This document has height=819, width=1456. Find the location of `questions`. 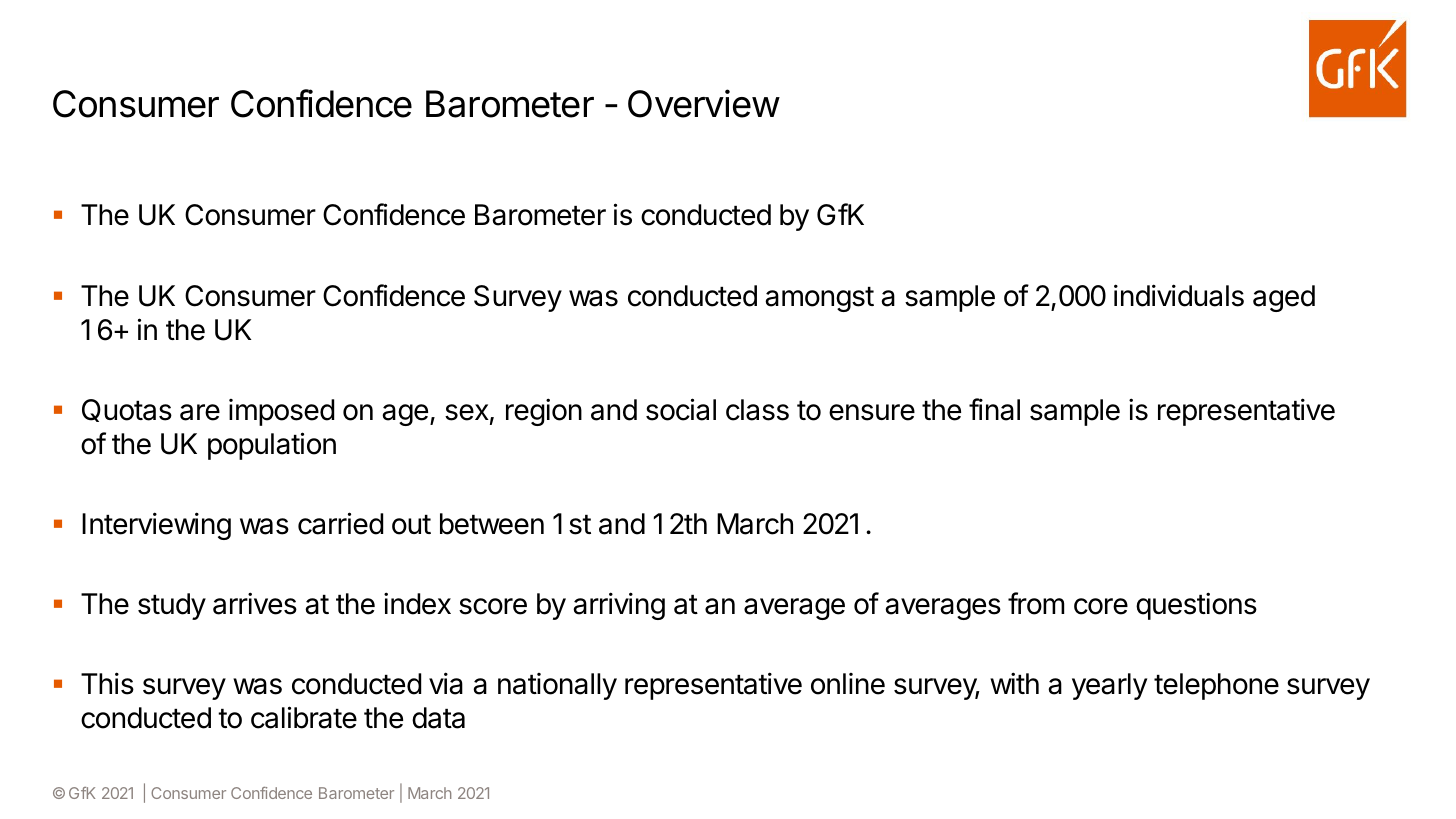

questions is located at coordinates (1196, 606).
